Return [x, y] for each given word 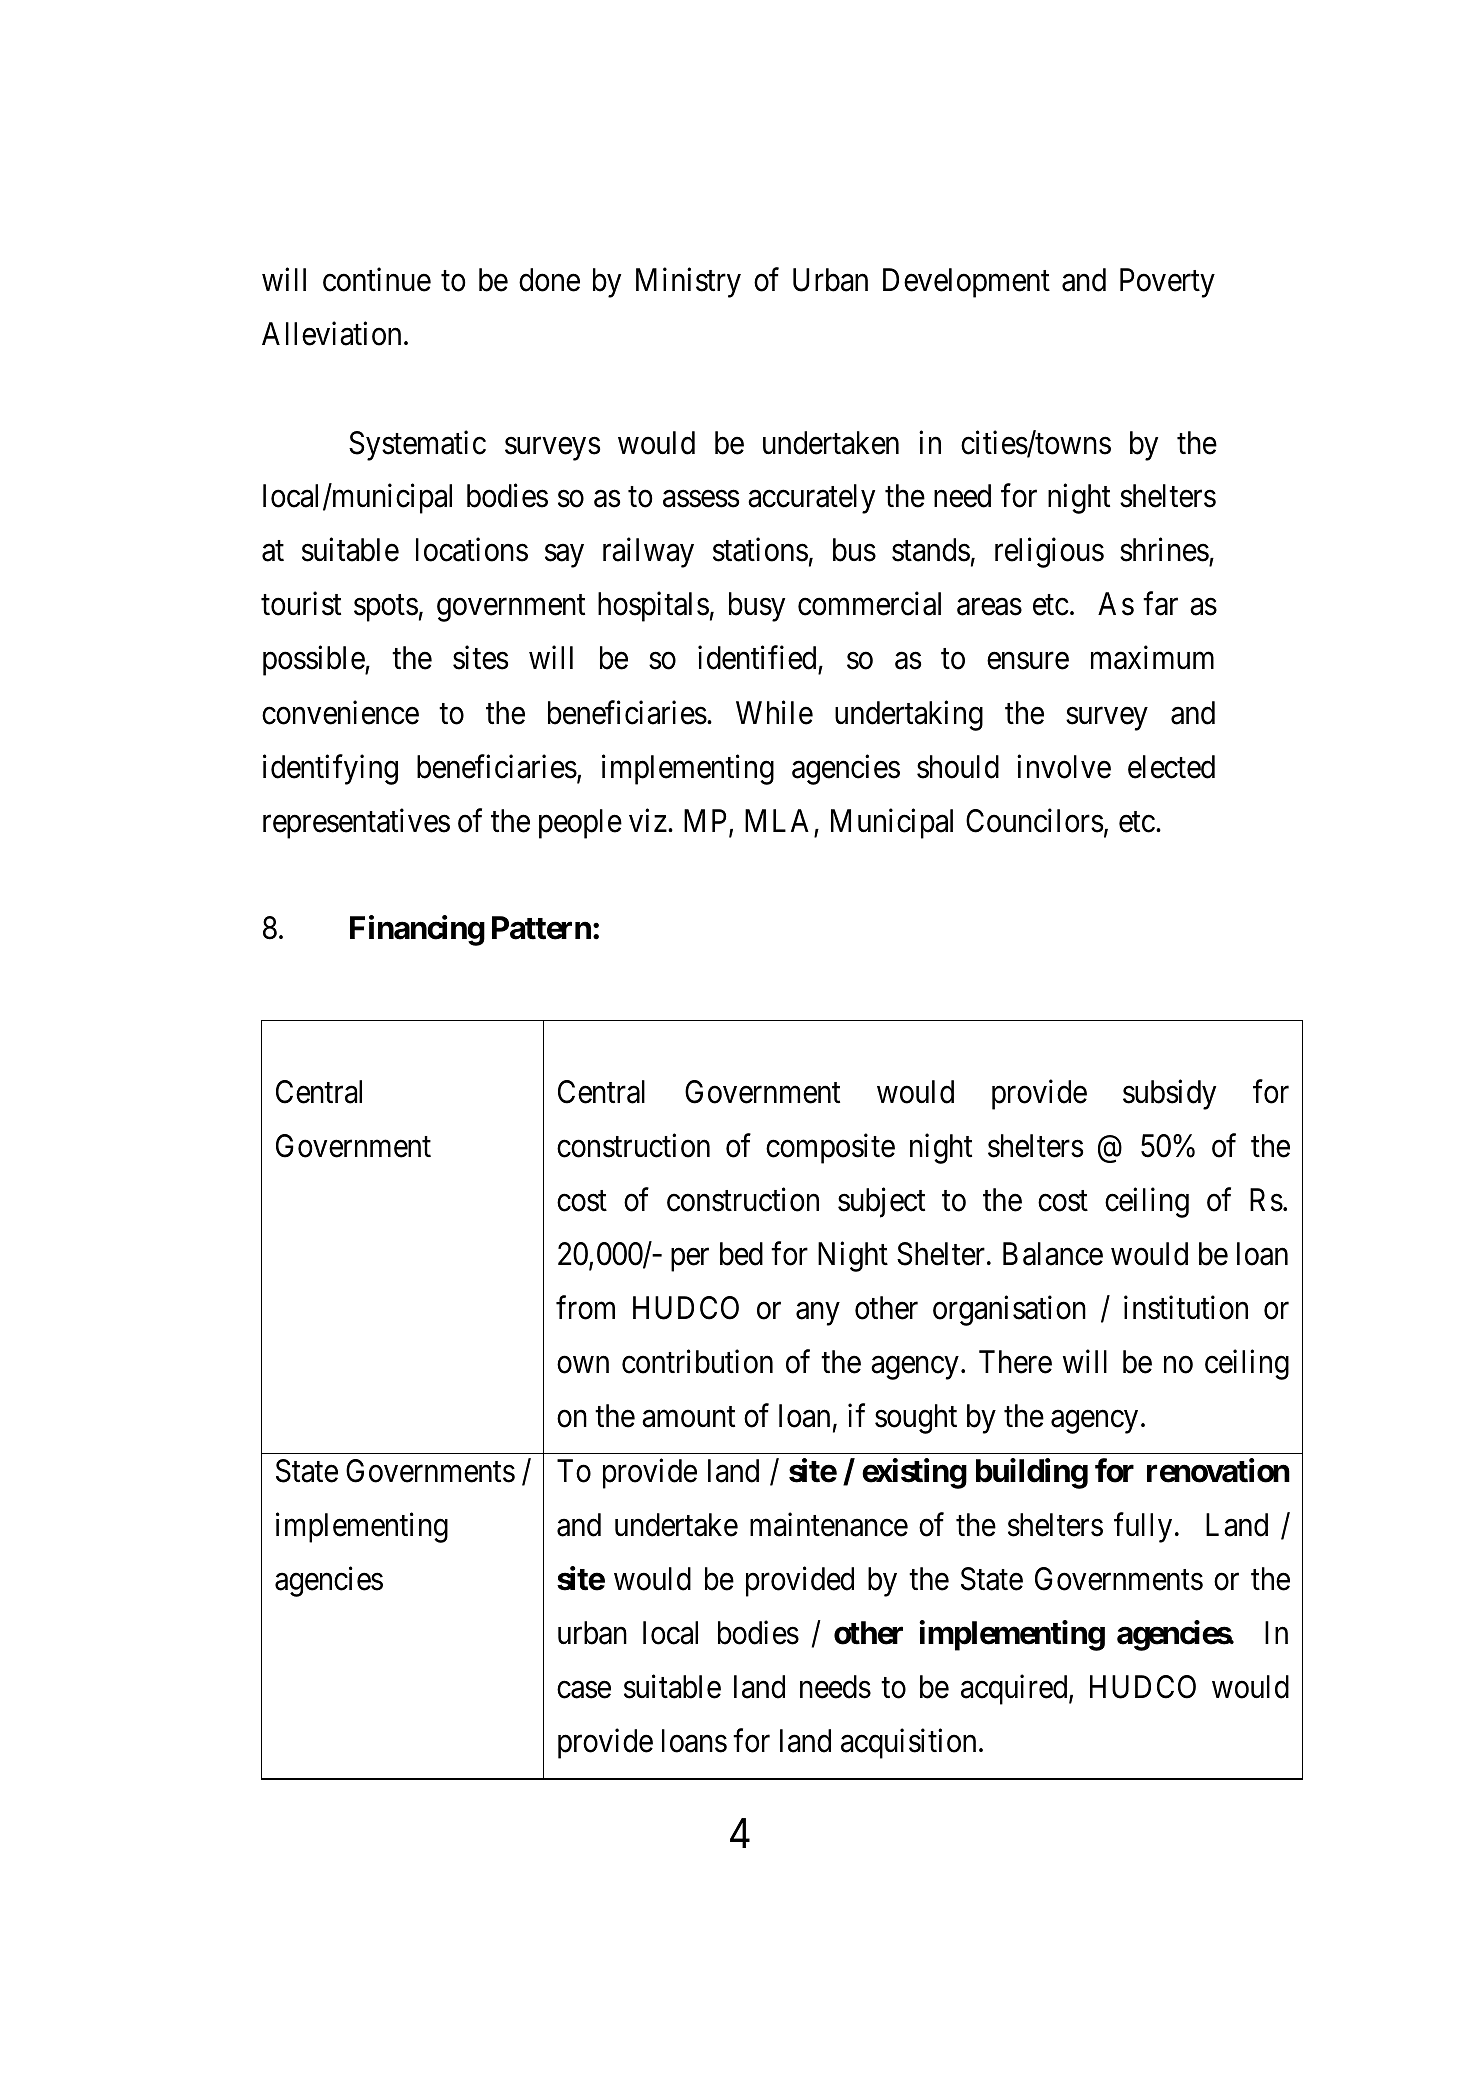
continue [377, 280]
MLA [777, 820]
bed [741, 1254]
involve [1064, 766]
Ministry [688, 283]
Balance [1053, 1254]
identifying [330, 769]
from [585, 1307]
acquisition [908, 1744]
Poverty [1167, 283]
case [584, 1690]
